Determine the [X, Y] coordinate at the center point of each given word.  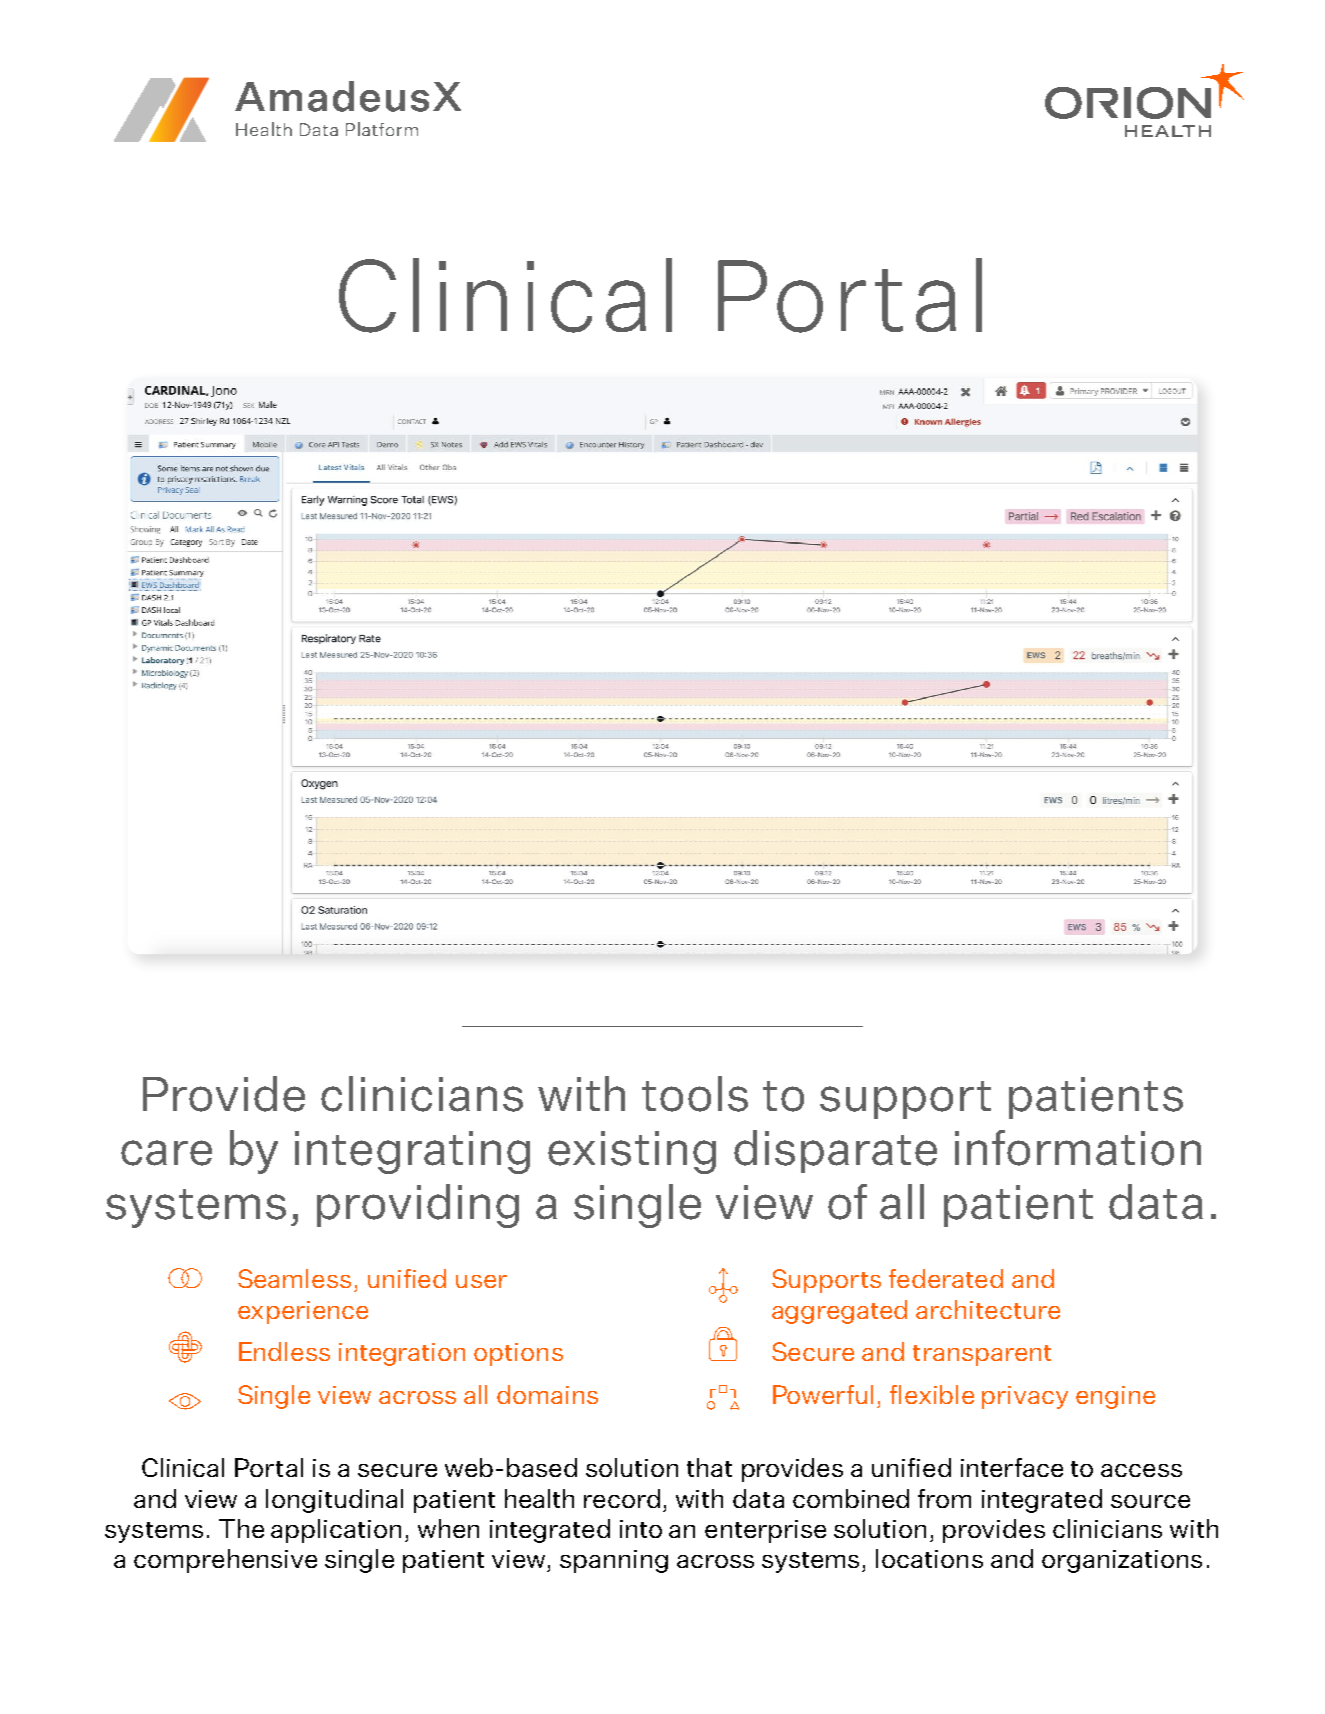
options [518, 1354]
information [1078, 1148]
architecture [988, 1309]
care [166, 1153]
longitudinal [334, 1501]
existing [632, 1152]
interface [1012, 1467]
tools [695, 1094]
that [709, 1467]
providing [418, 1206]
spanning [614, 1561]
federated [946, 1278]
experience [303, 1312]
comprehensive [225, 1561]
